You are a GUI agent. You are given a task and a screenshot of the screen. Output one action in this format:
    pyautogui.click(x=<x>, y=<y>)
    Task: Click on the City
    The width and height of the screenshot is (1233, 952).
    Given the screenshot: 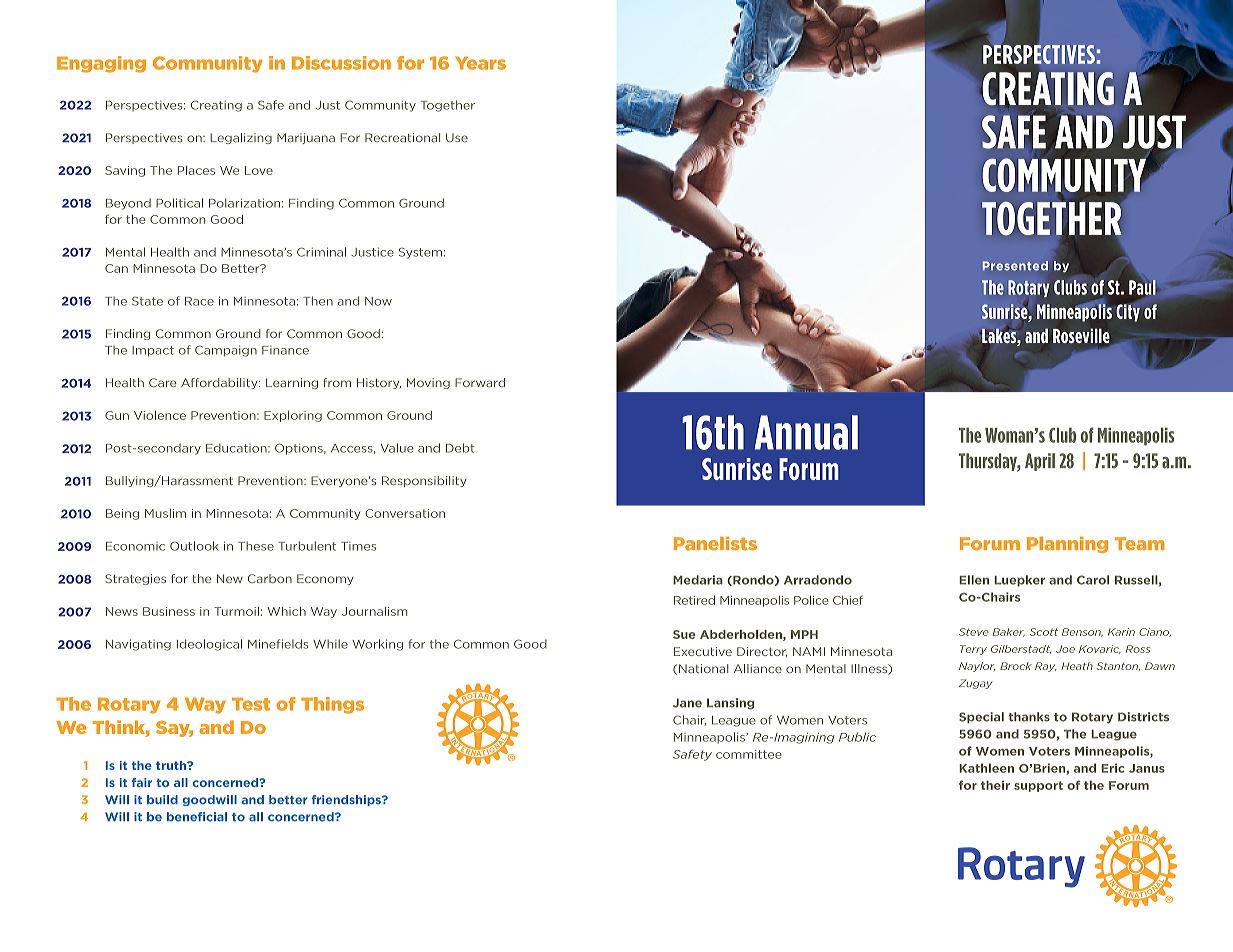 What is the action you would take?
    pyautogui.click(x=1129, y=312)
